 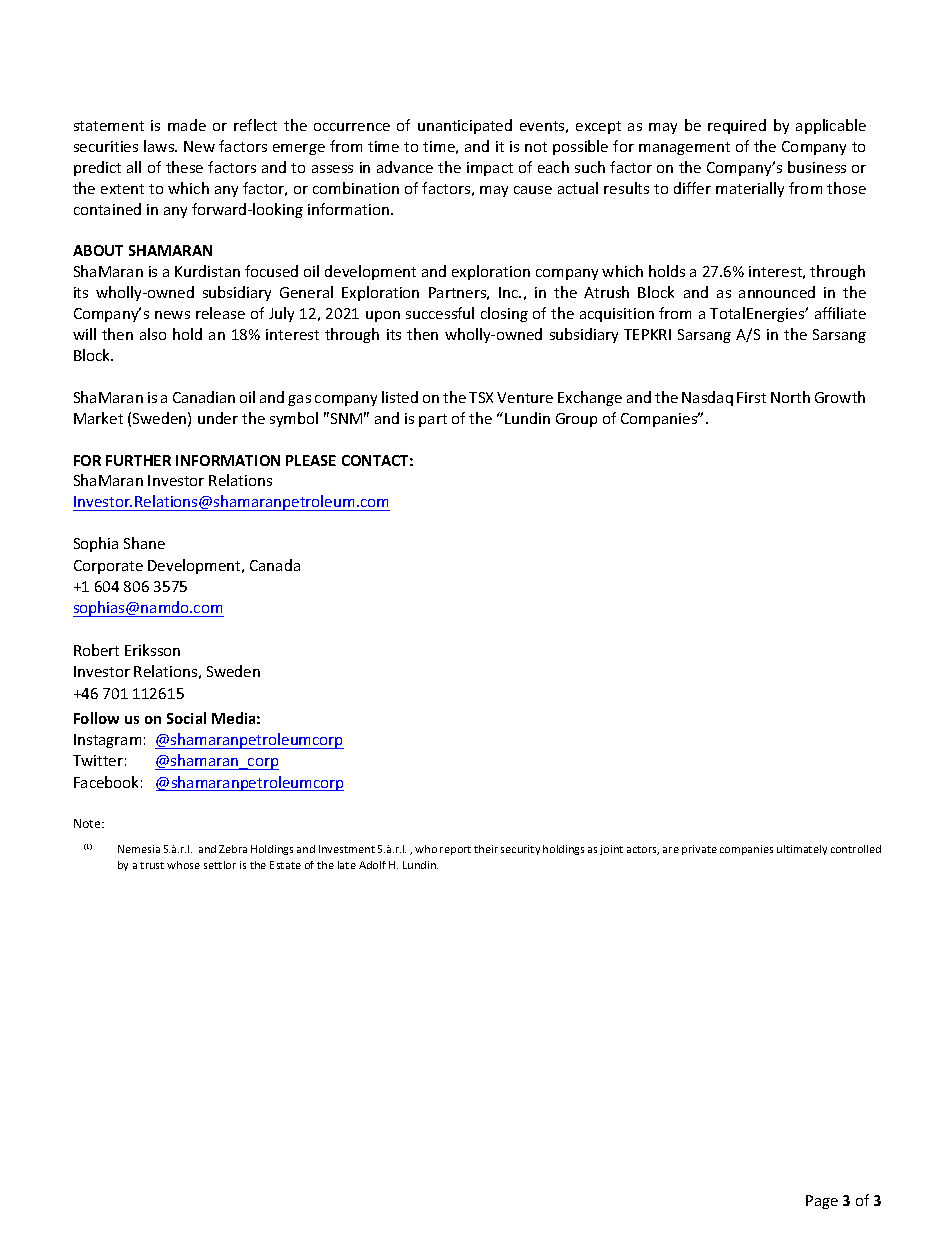 What do you see at coordinates (490, 169) in the screenshot?
I see `impact` at bounding box center [490, 169].
